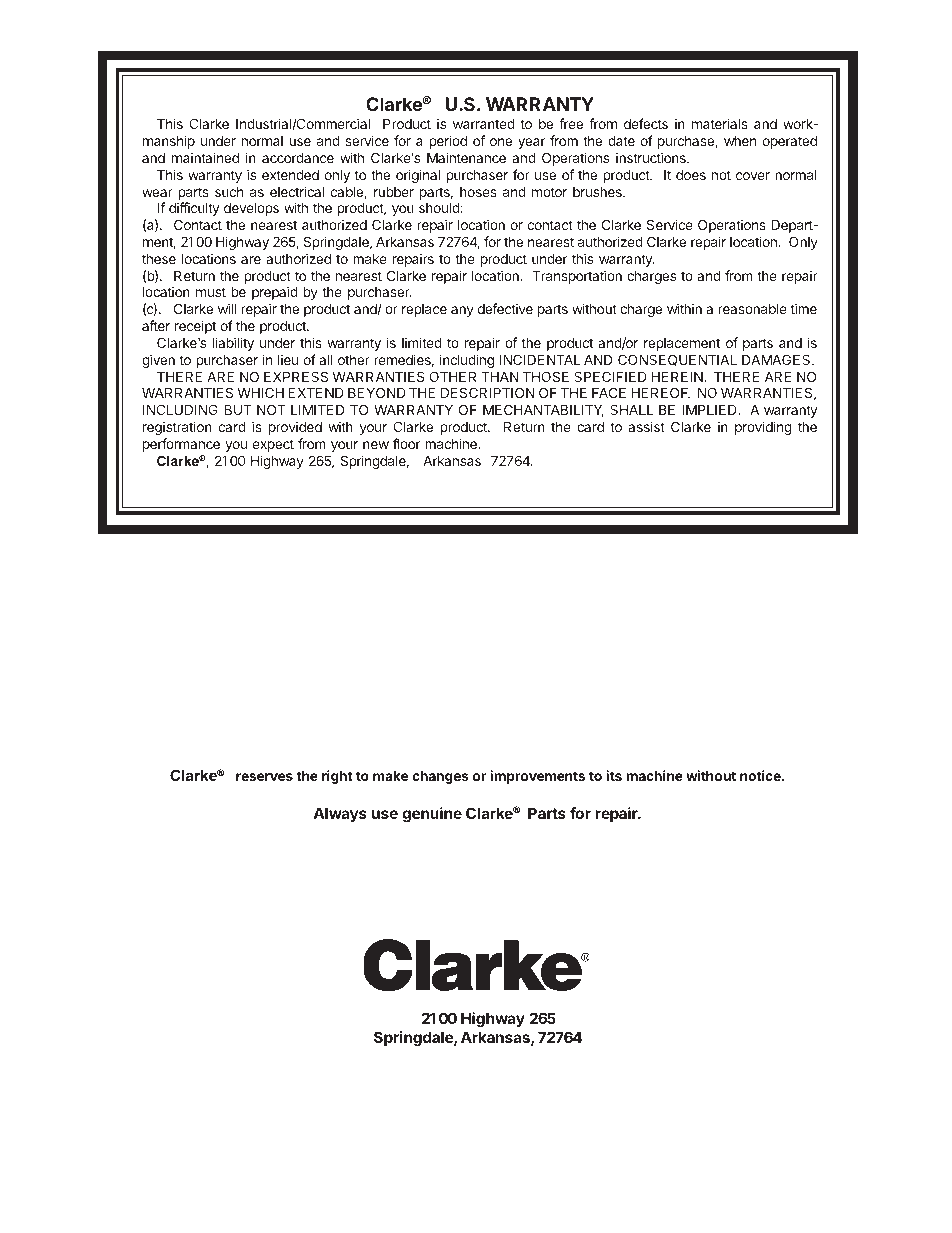 The height and width of the screenshot is (1233, 952). I want to click on expect, so click(273, 445).
